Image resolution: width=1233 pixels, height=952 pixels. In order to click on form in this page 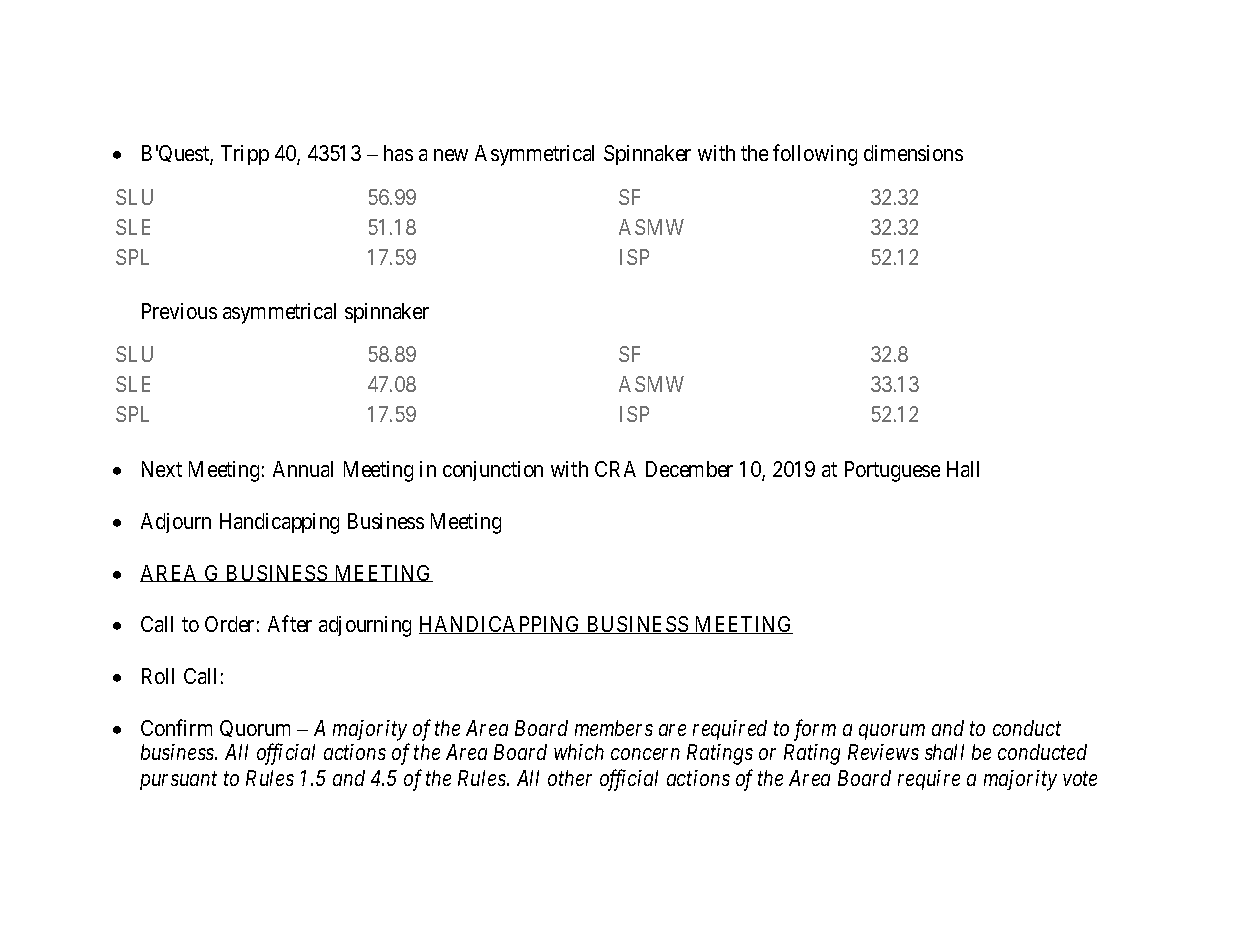, I will do `click(815, 730)`.
